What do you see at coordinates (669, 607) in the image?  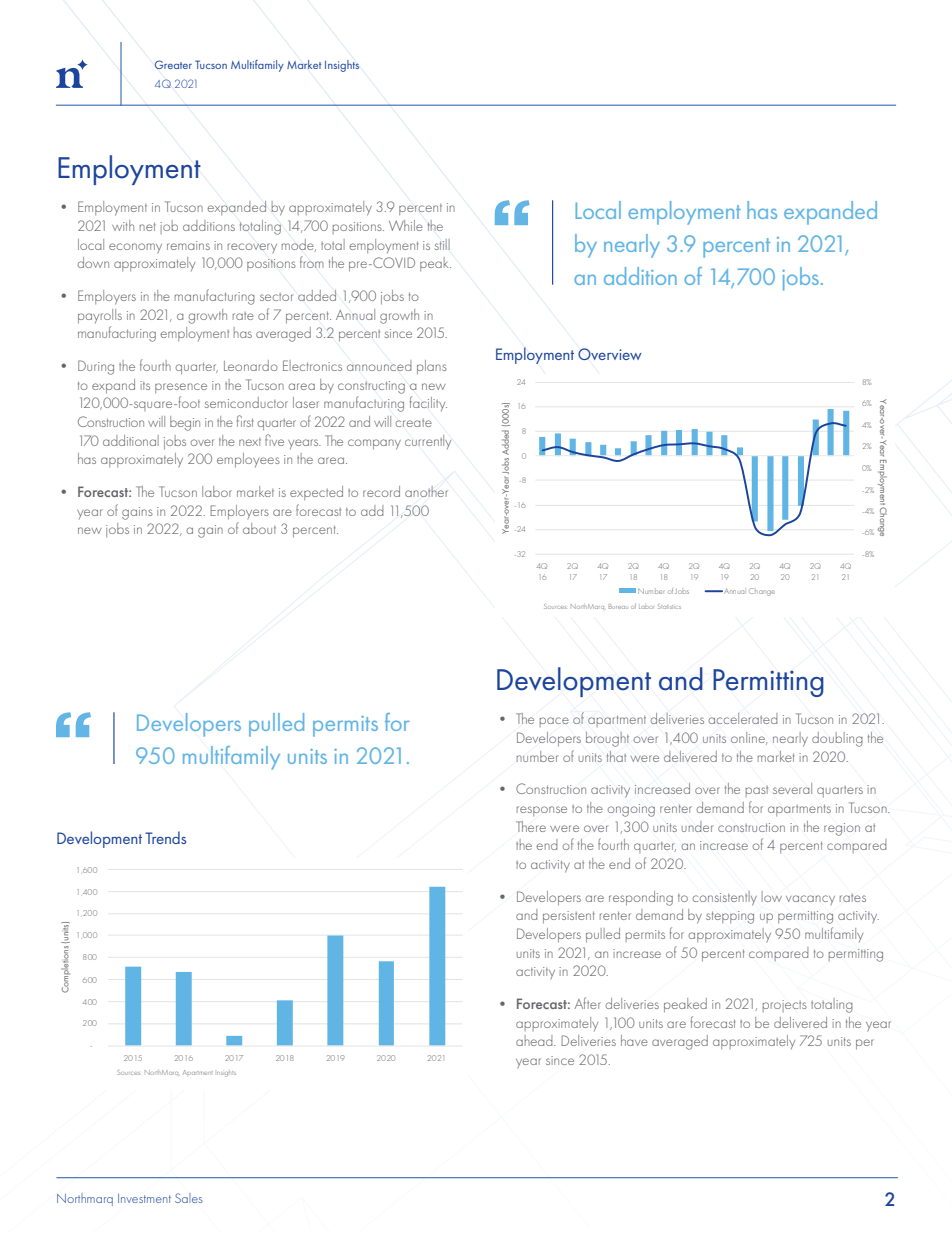 I see `Statistics` at bounding box center [669, 607].
